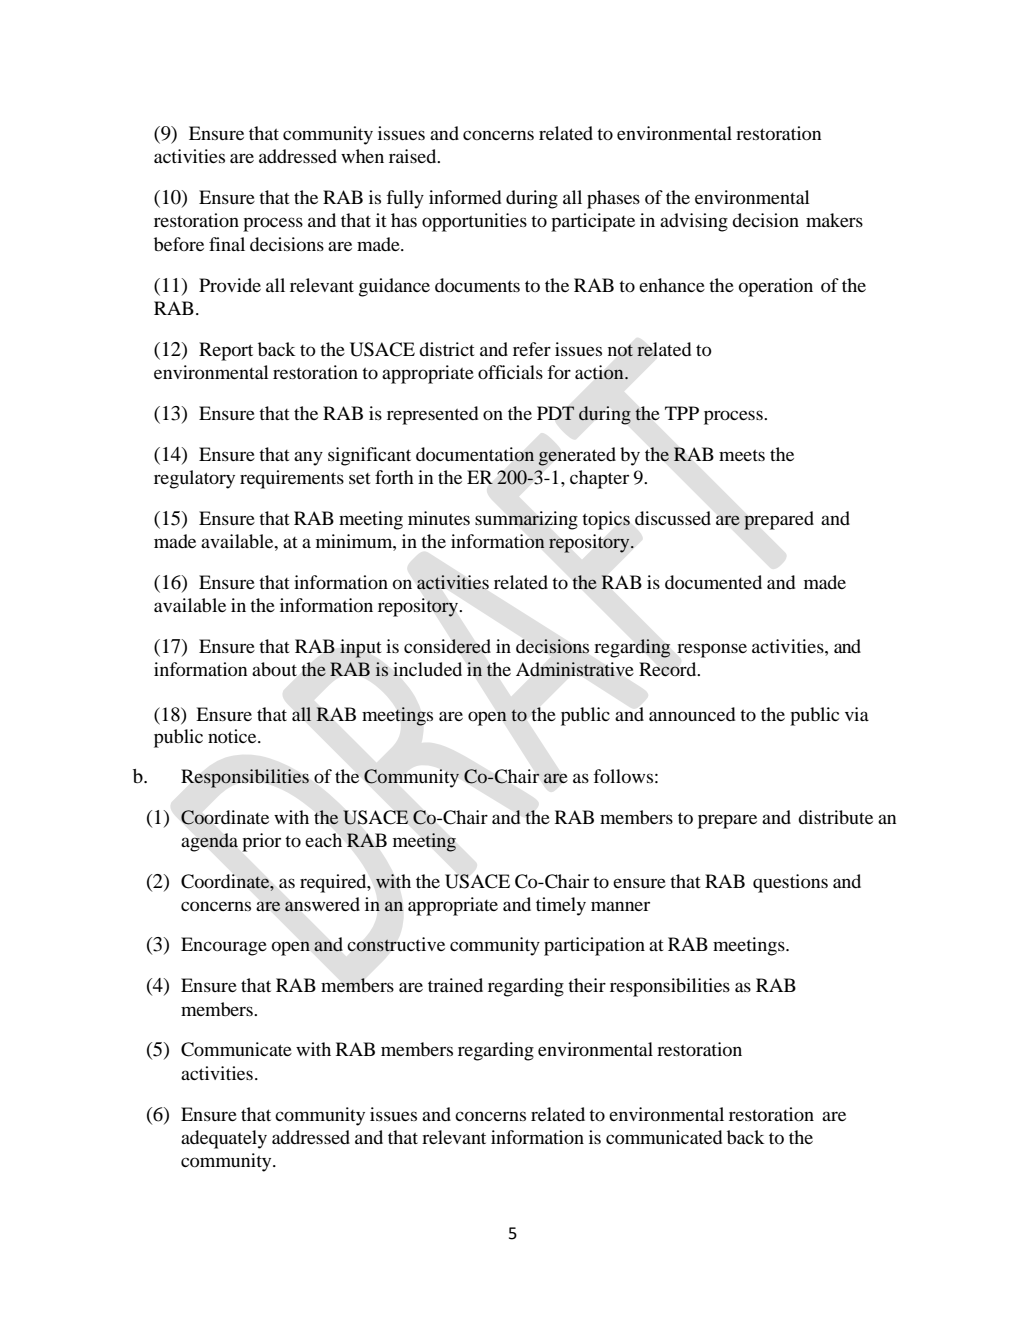 This document has height=1327, width=1026. Describe the element at coordinates (224, 1139) in the document. I see `adequately` at that location.
